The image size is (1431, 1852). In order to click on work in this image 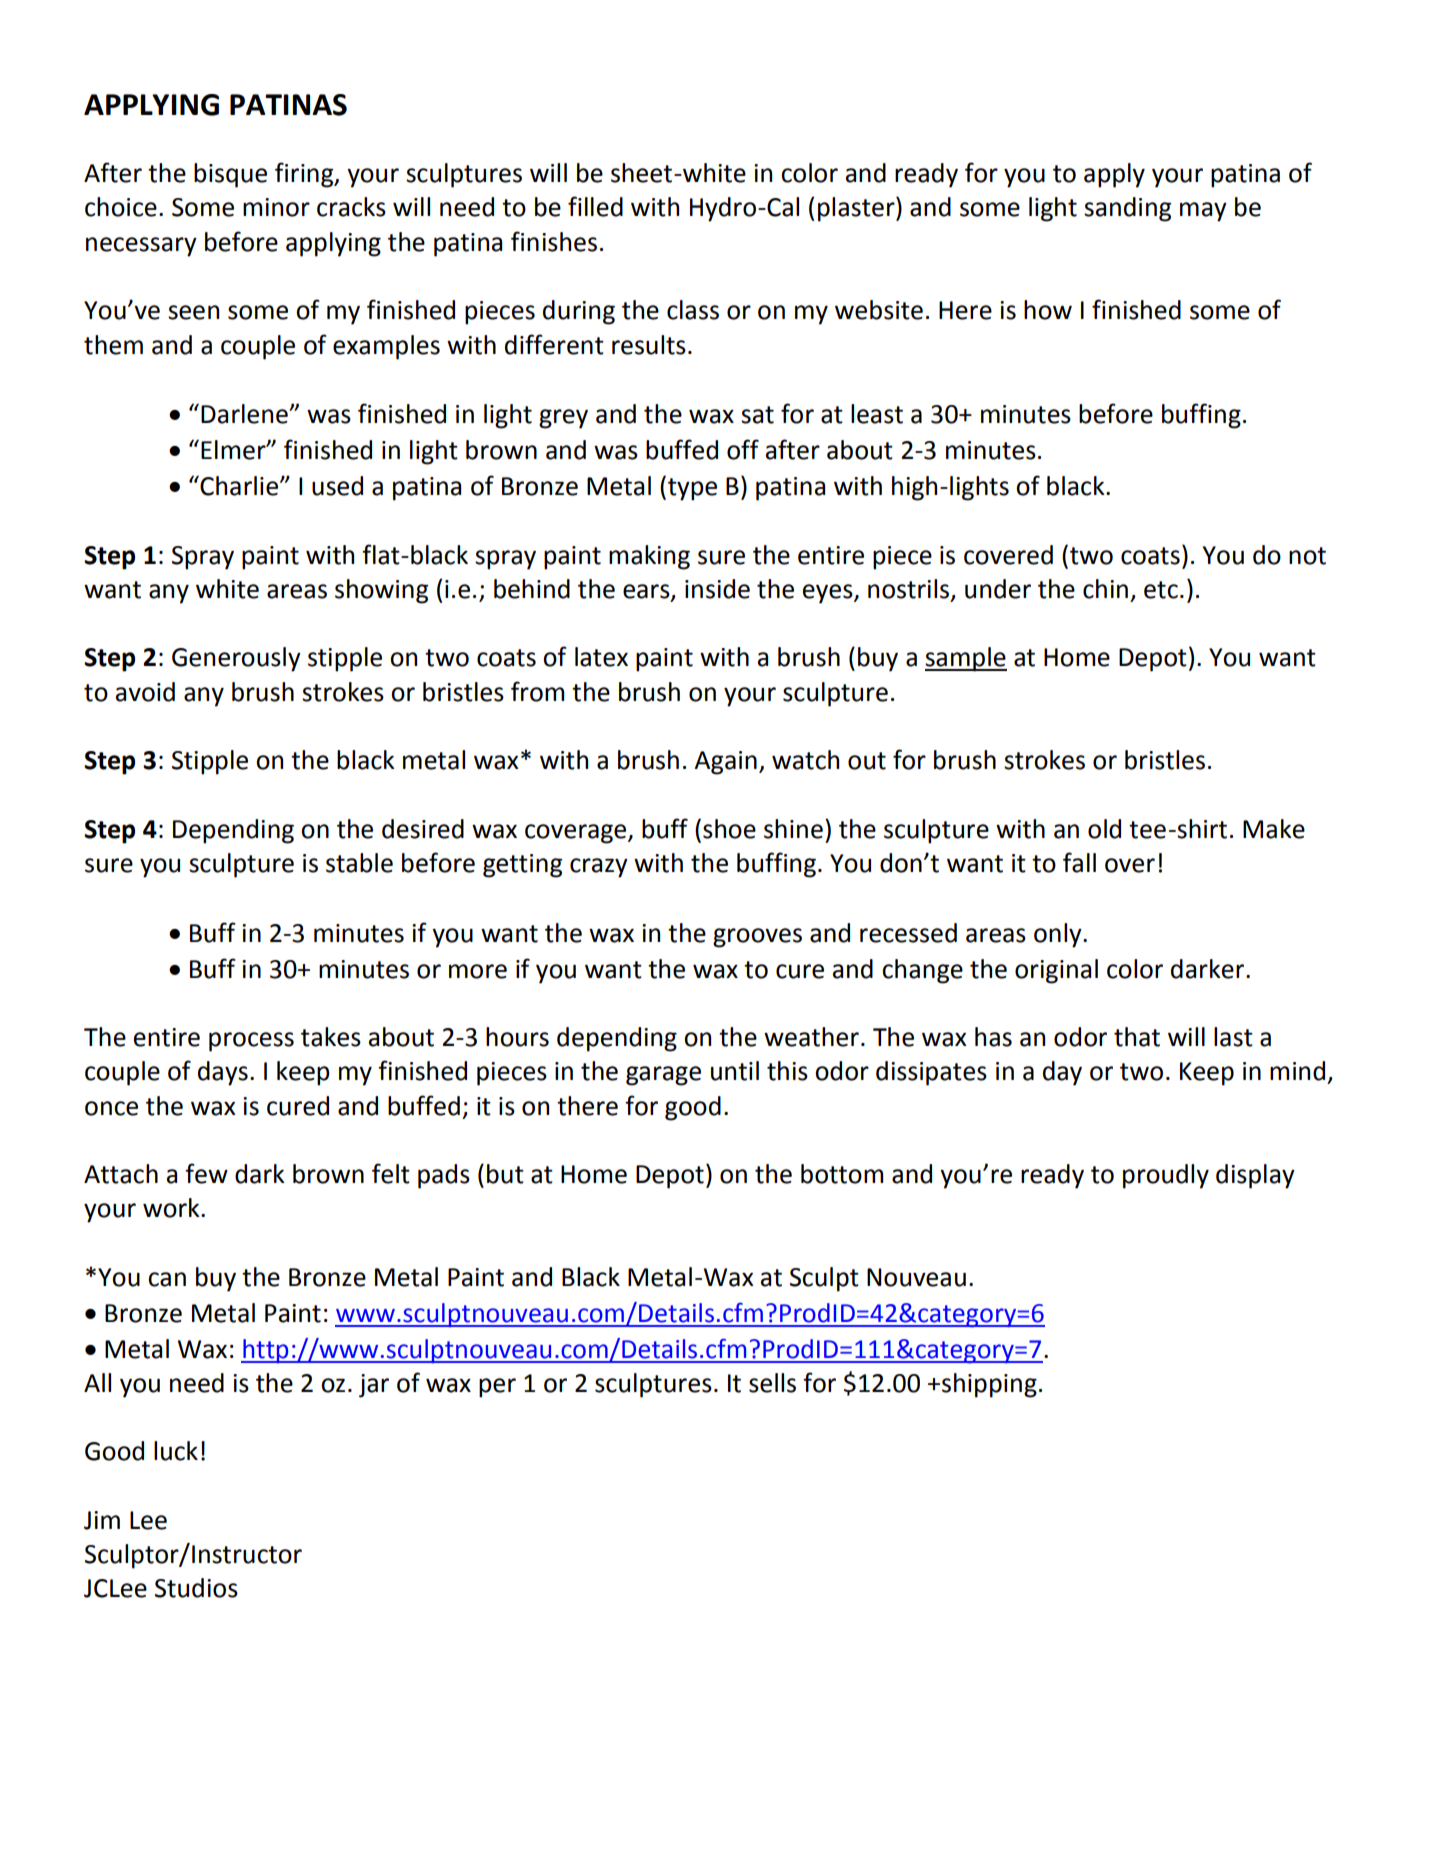, I will do `click(172, 1208)`.
